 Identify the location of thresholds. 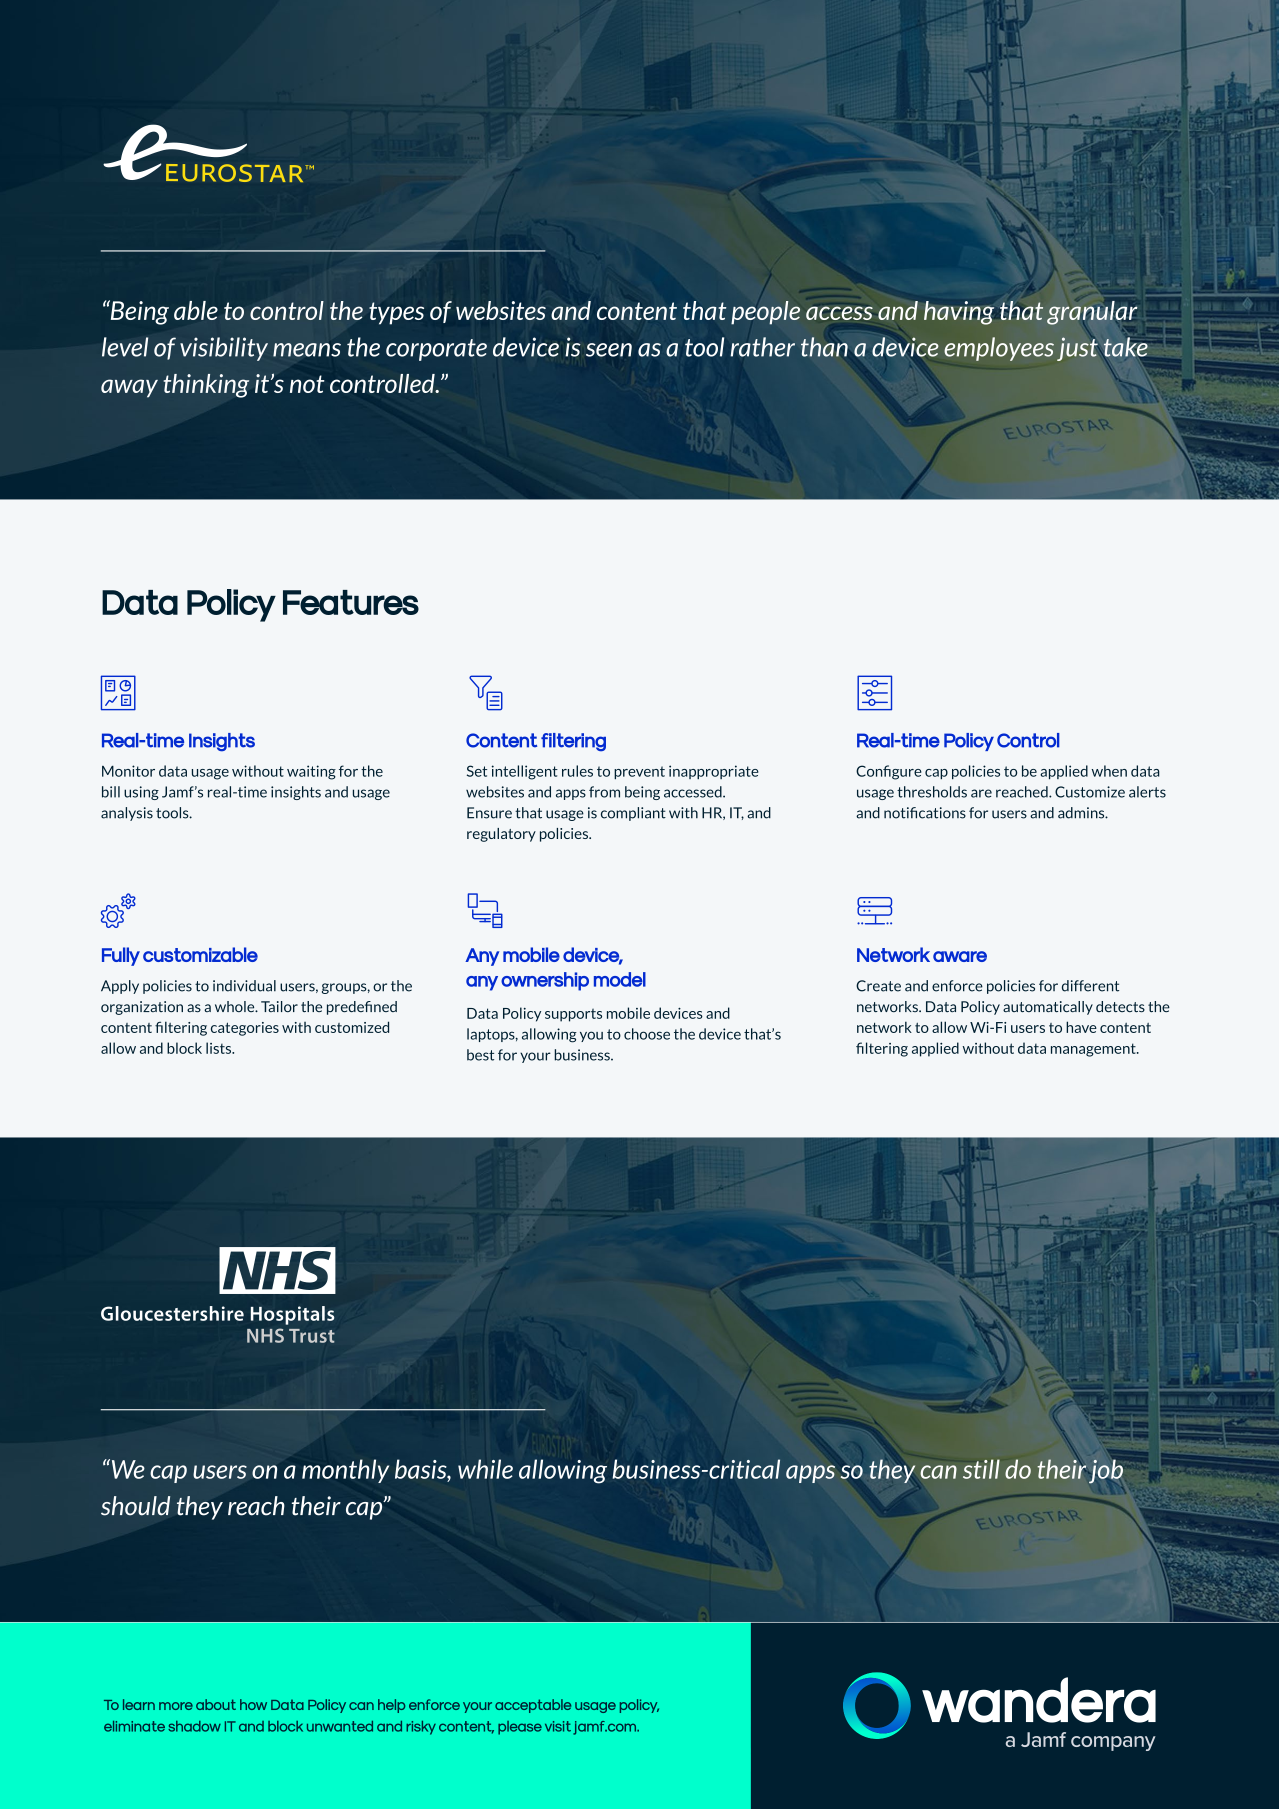
(932, 792).
